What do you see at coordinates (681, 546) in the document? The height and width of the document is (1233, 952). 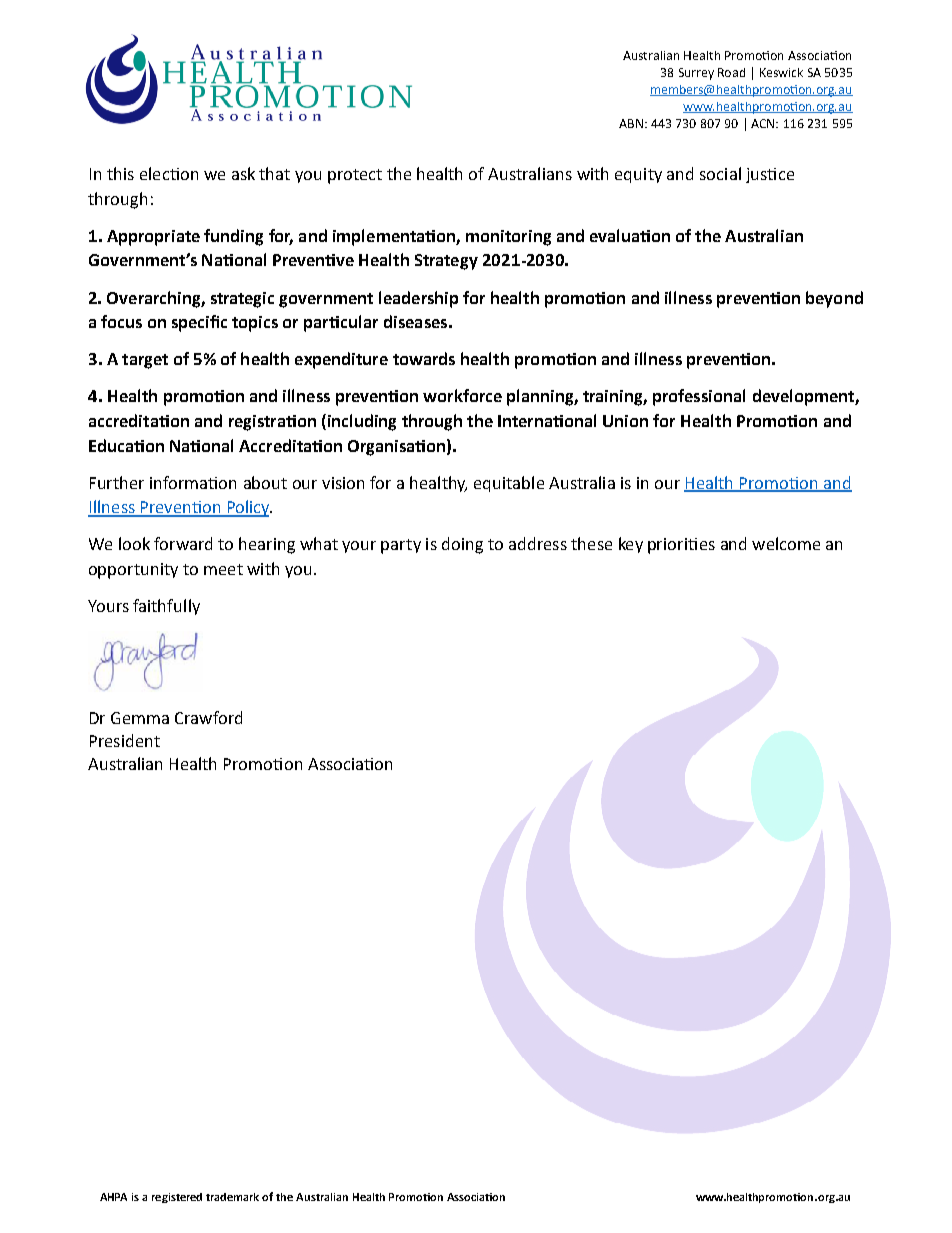 I see `priorities` at bounding box center [681, 546].
